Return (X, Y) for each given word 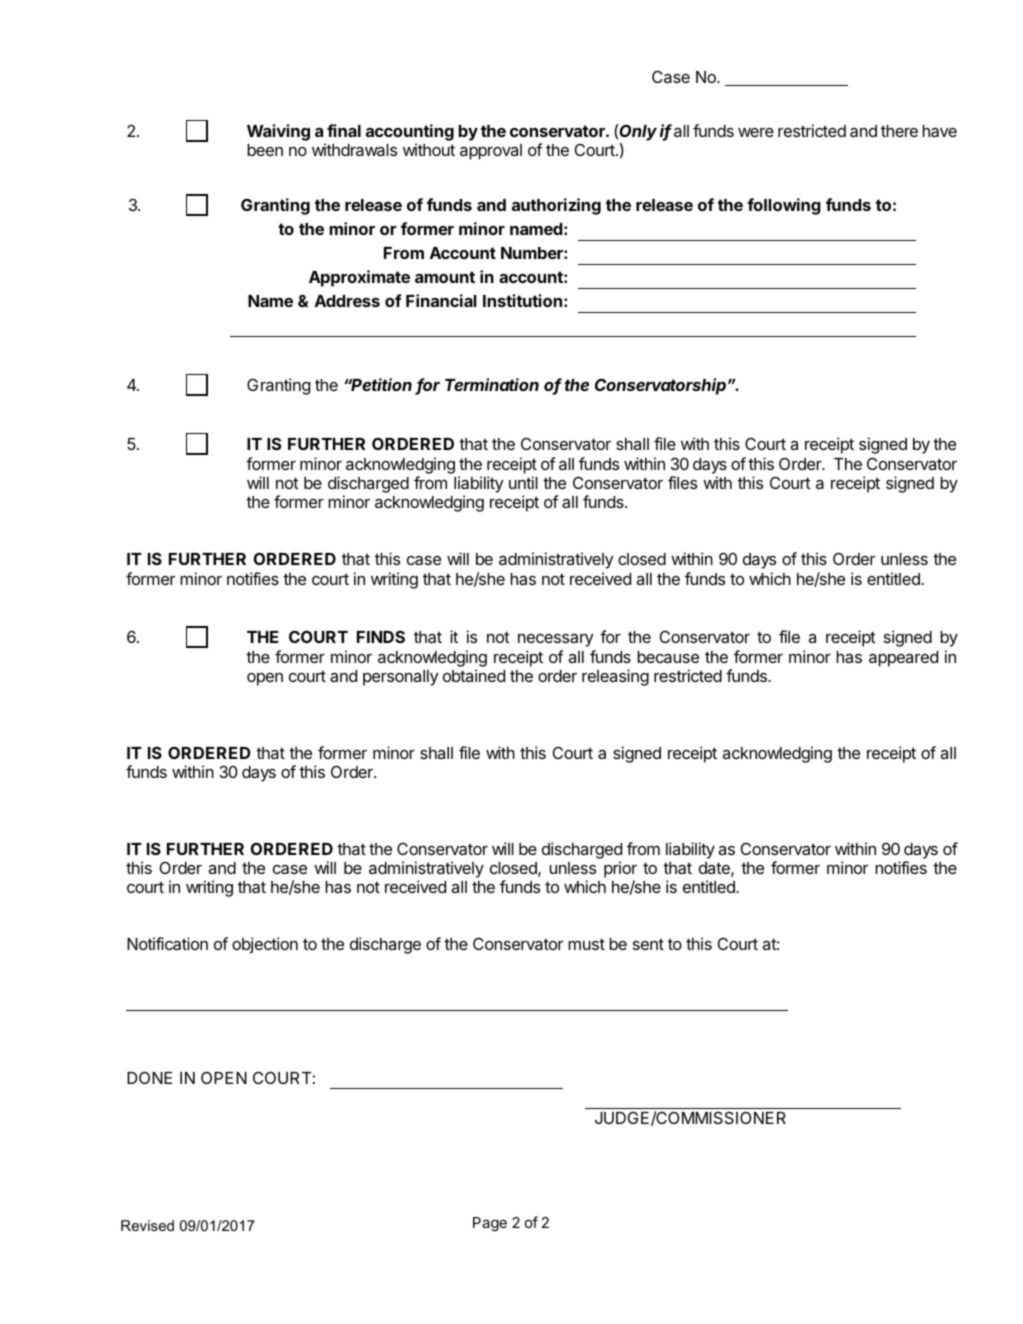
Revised (147, 1225)
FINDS (381, 636)
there (899, 131)
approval (491, 152)
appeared (903, 659)
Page (490, 1224)
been (265, 150)
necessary (555, 640)
